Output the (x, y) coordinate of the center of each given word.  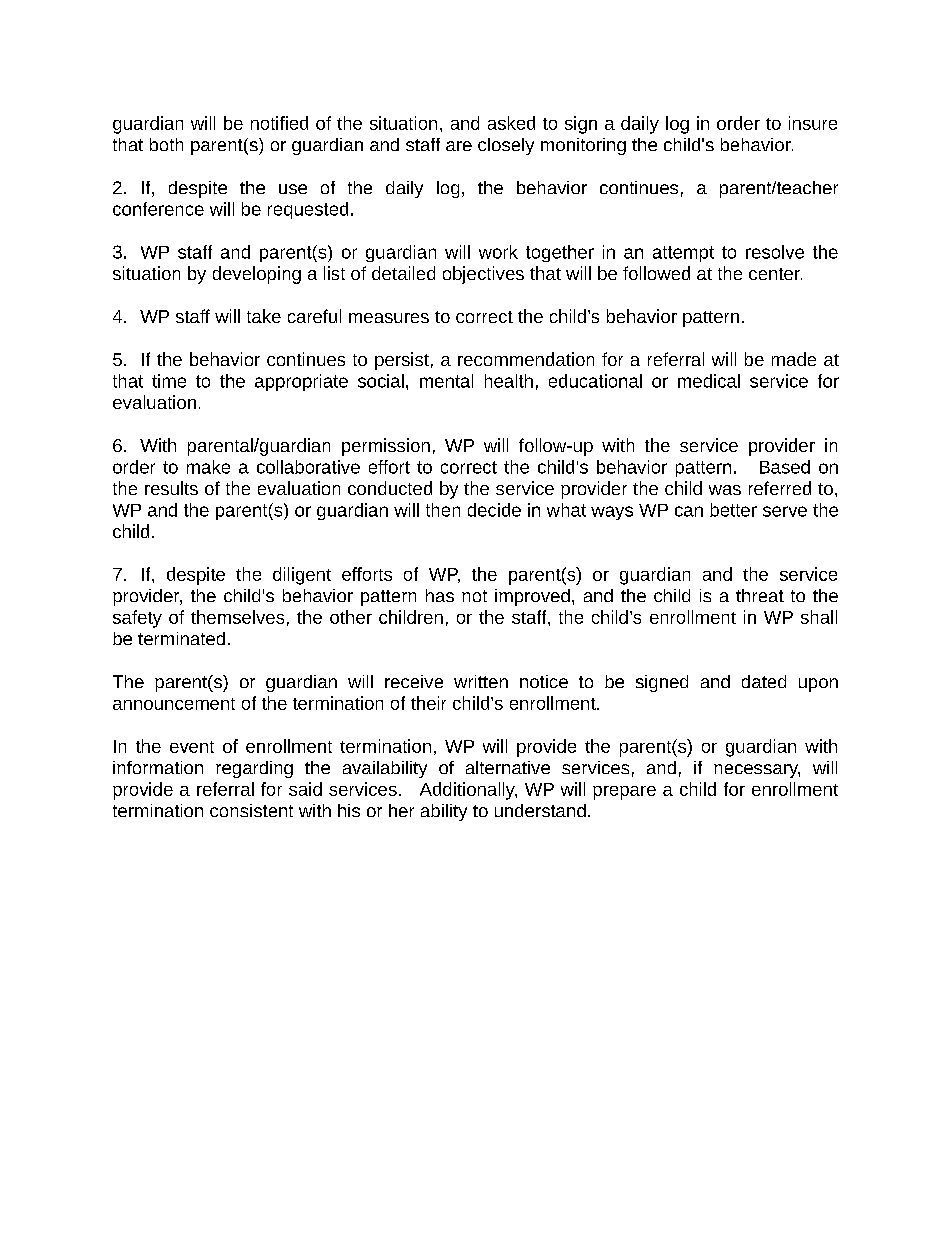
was (725, 490)
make (208, 467)
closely (506, 146)
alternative (508, 767)
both (166, 144)
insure (813, 123)
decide (494, 510)
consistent (251, 810)
